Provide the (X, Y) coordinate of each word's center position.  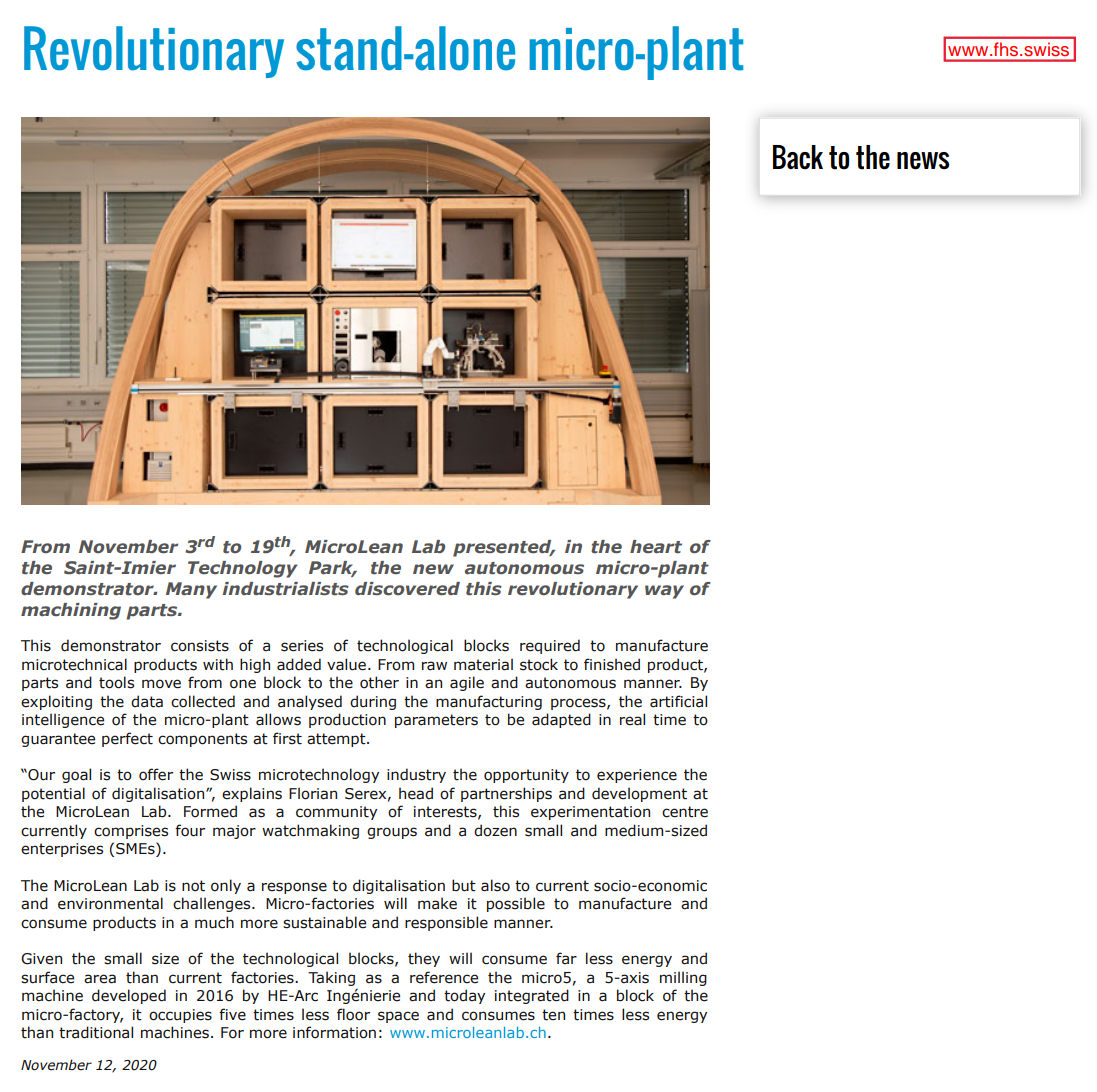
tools (116, 682)
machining (71, 611)
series (302, 646)
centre (685, 812)
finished (612, 664)
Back (798, 157)
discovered (407, 589)
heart (656, 547)
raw (434, 666)
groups (392, 833)
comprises (131, 832)
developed (129, 996)
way (664, 592)
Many (191, 590)
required (550, 646)
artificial (678, 701)
